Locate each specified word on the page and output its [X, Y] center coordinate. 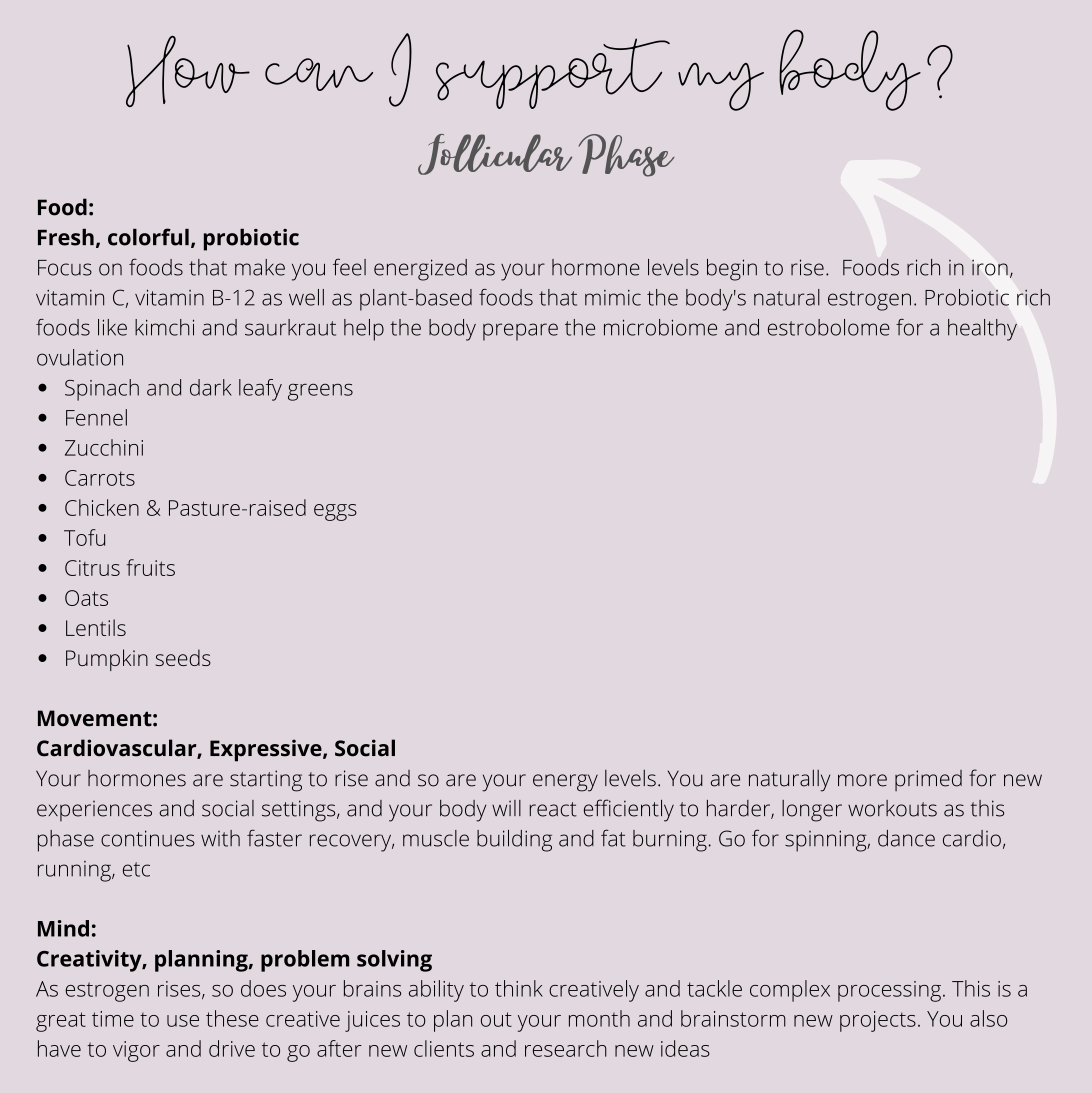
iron [990, 267]
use [183, 1021]
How [188, 71]
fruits [150, 567]
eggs [335, 512]
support [553, 73]
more [862, 780]
